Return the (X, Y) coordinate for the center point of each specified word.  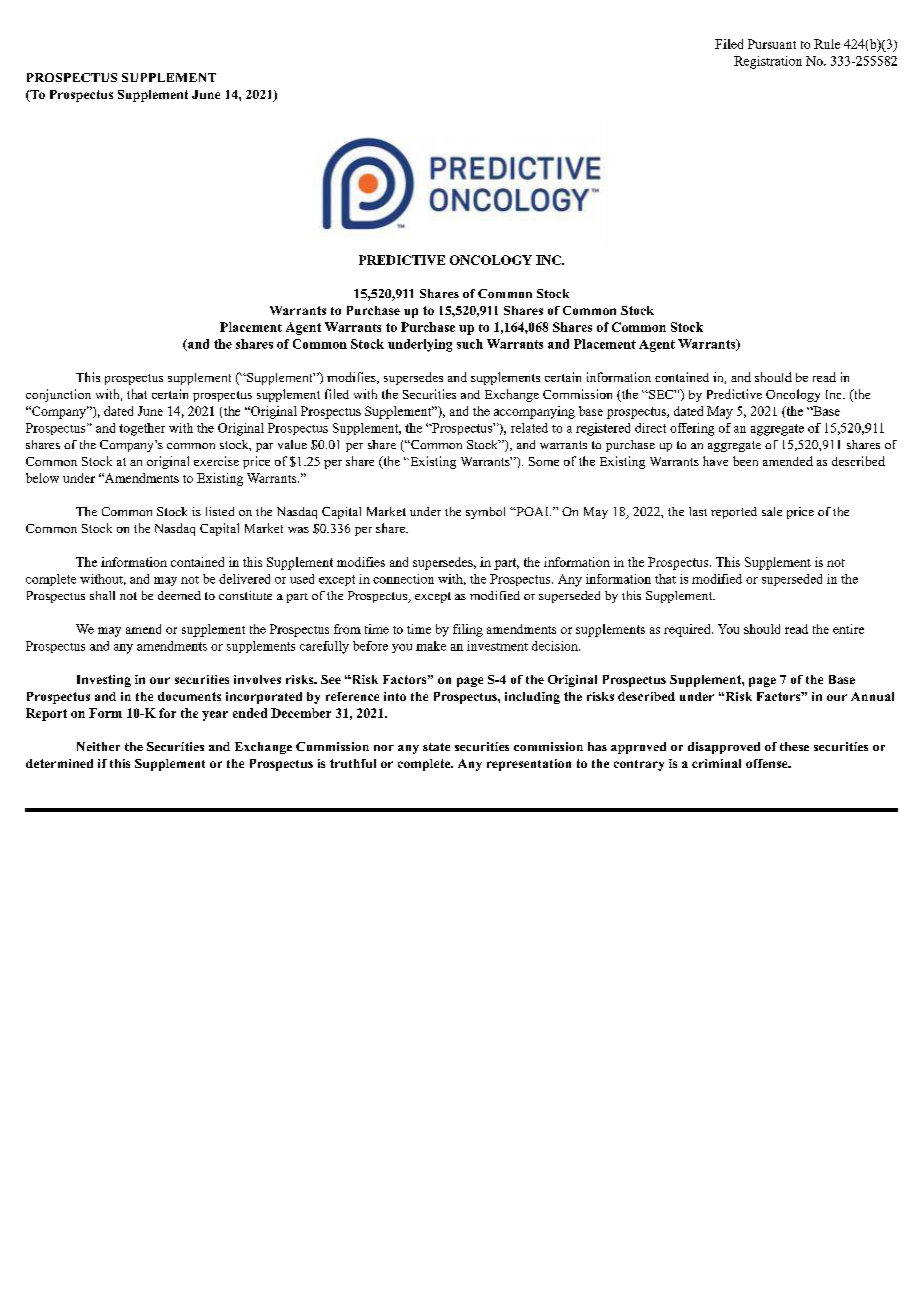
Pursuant (772, 44)
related (529, 428)
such (470, 344)
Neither (98, 746)
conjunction (58, 395)
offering (692, 429)
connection (403, 579)
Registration (768, 62)
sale (772, 511)
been (745, 461)
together (142, 429)
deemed (179, 595)
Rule (827, 44)
